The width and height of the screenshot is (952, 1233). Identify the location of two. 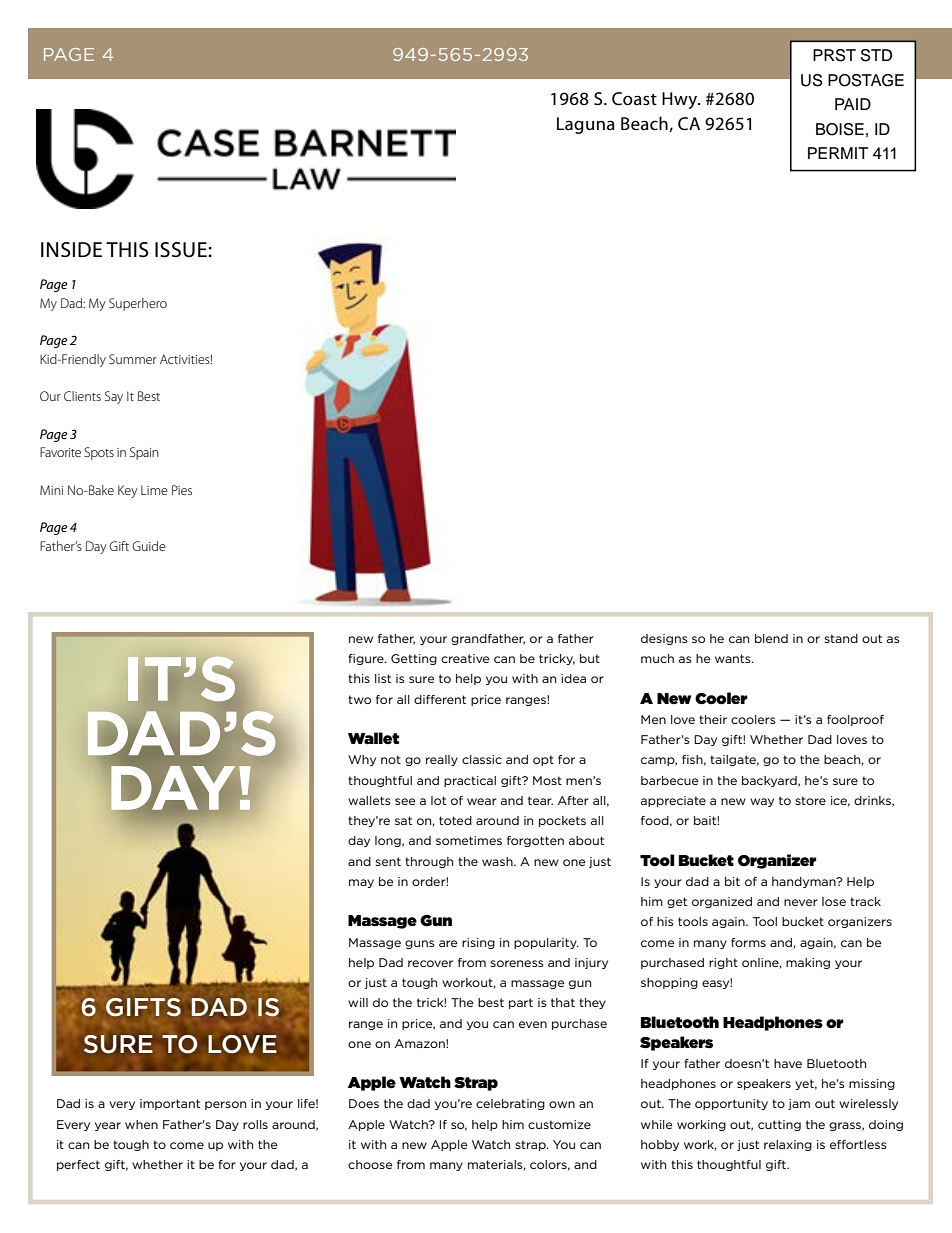
(359, 699).
